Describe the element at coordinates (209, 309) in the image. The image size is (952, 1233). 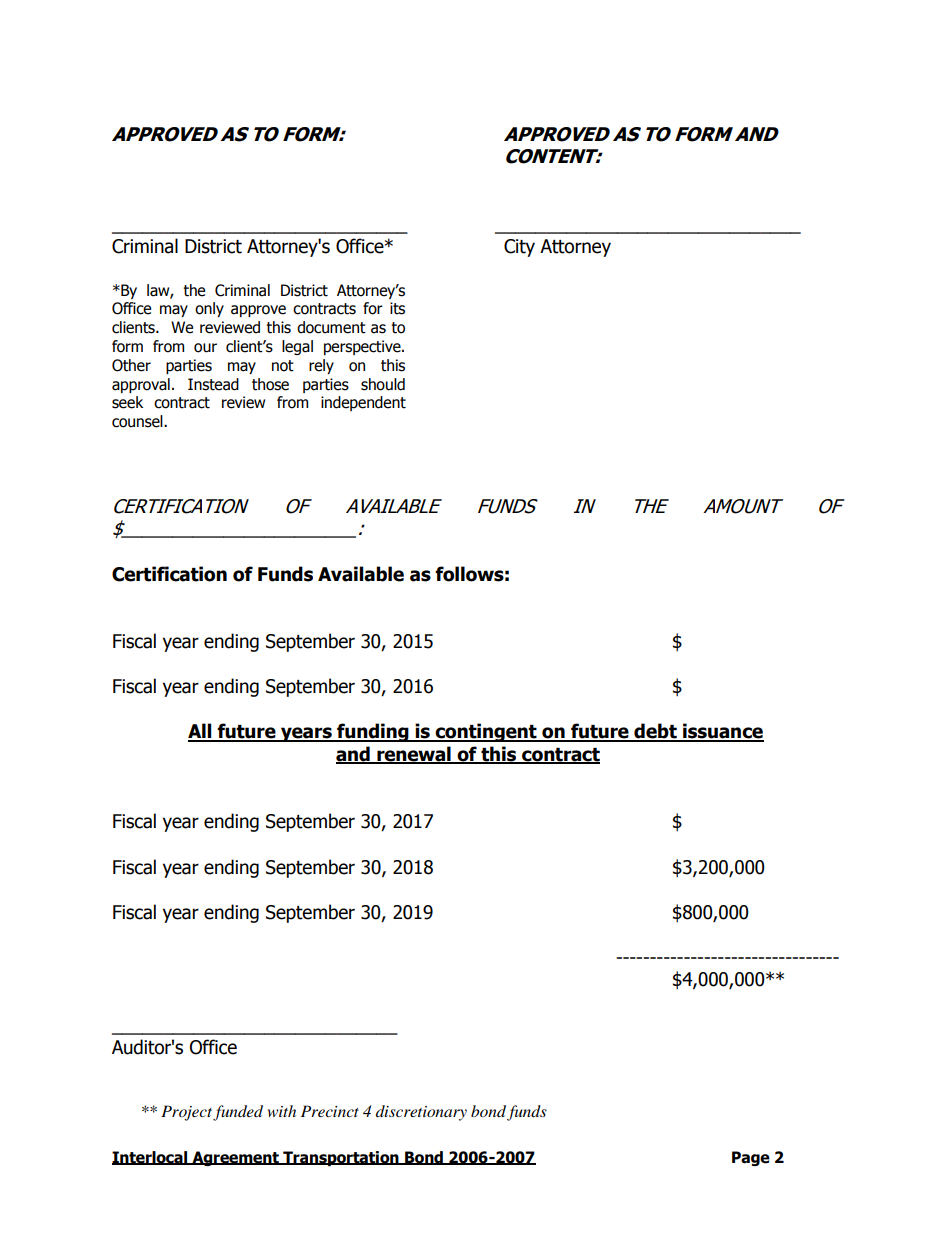
I see `only` at that location.
